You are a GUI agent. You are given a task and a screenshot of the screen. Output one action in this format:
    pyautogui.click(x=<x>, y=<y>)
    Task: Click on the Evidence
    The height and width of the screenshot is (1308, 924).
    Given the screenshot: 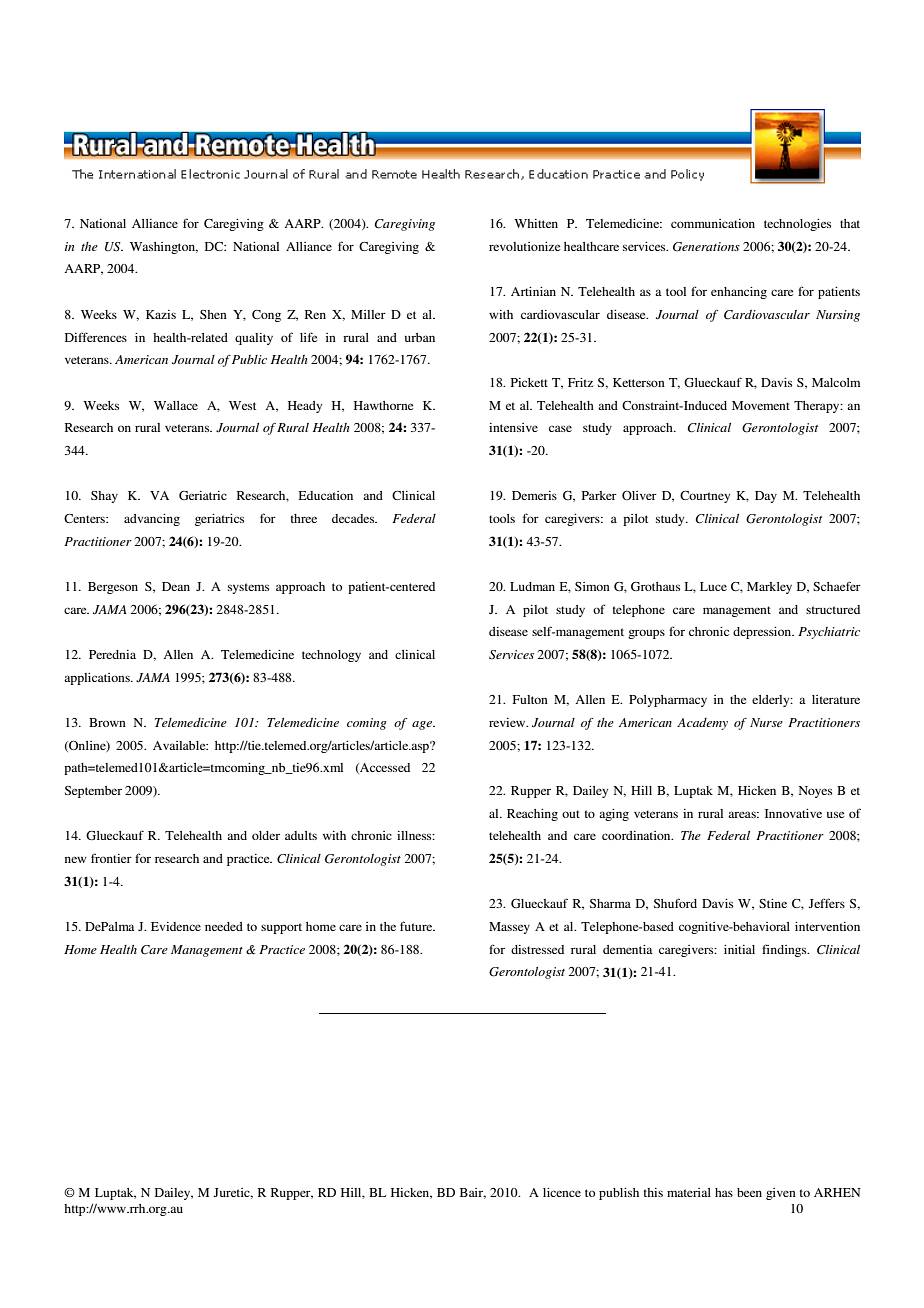 What is the action you would take?
    pyautogui.click(x=176, y=926)
